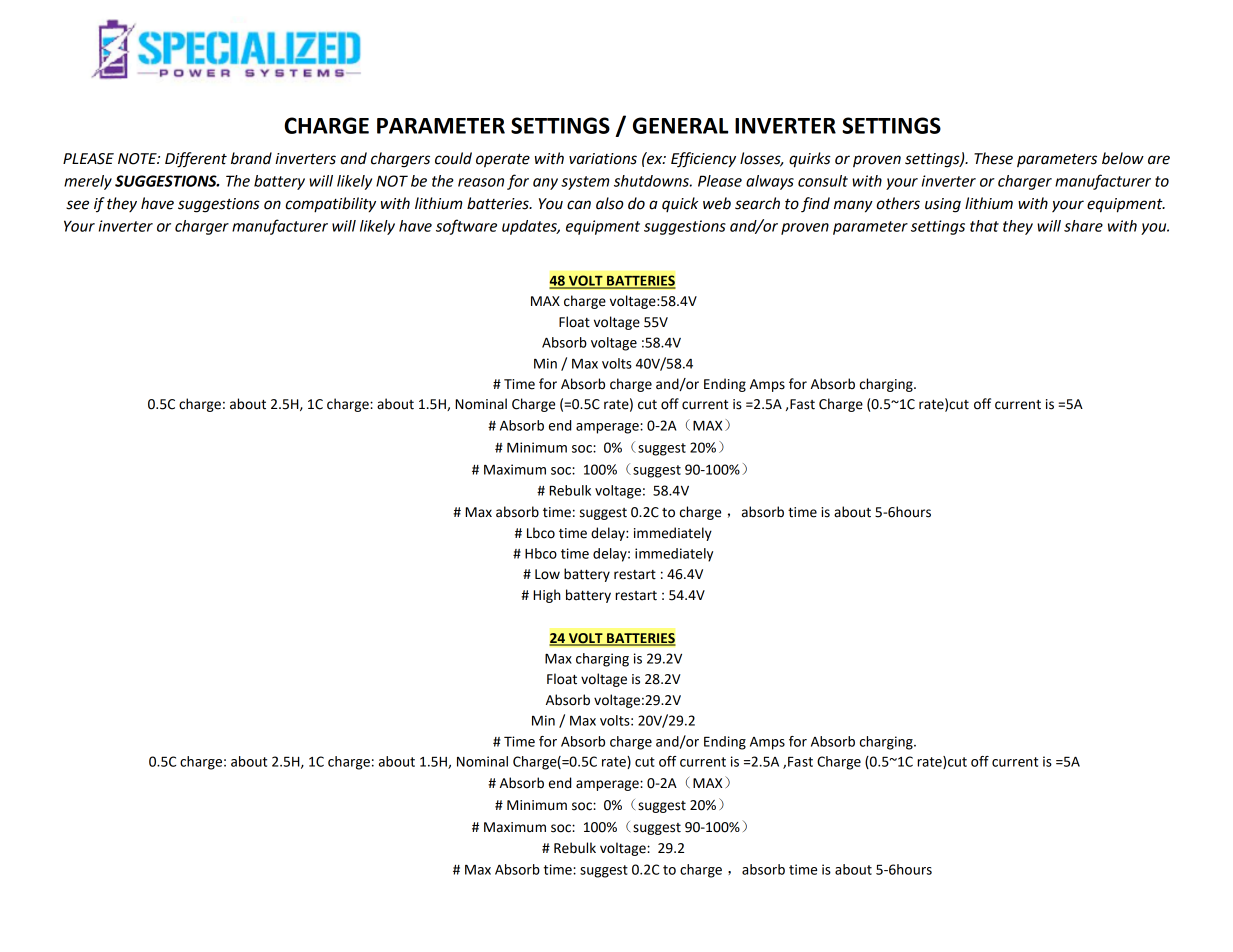 The width and height of the document is (1233, 952). Describe the element at coordinates (196, 160) in the document. I see `Different` at that location.
